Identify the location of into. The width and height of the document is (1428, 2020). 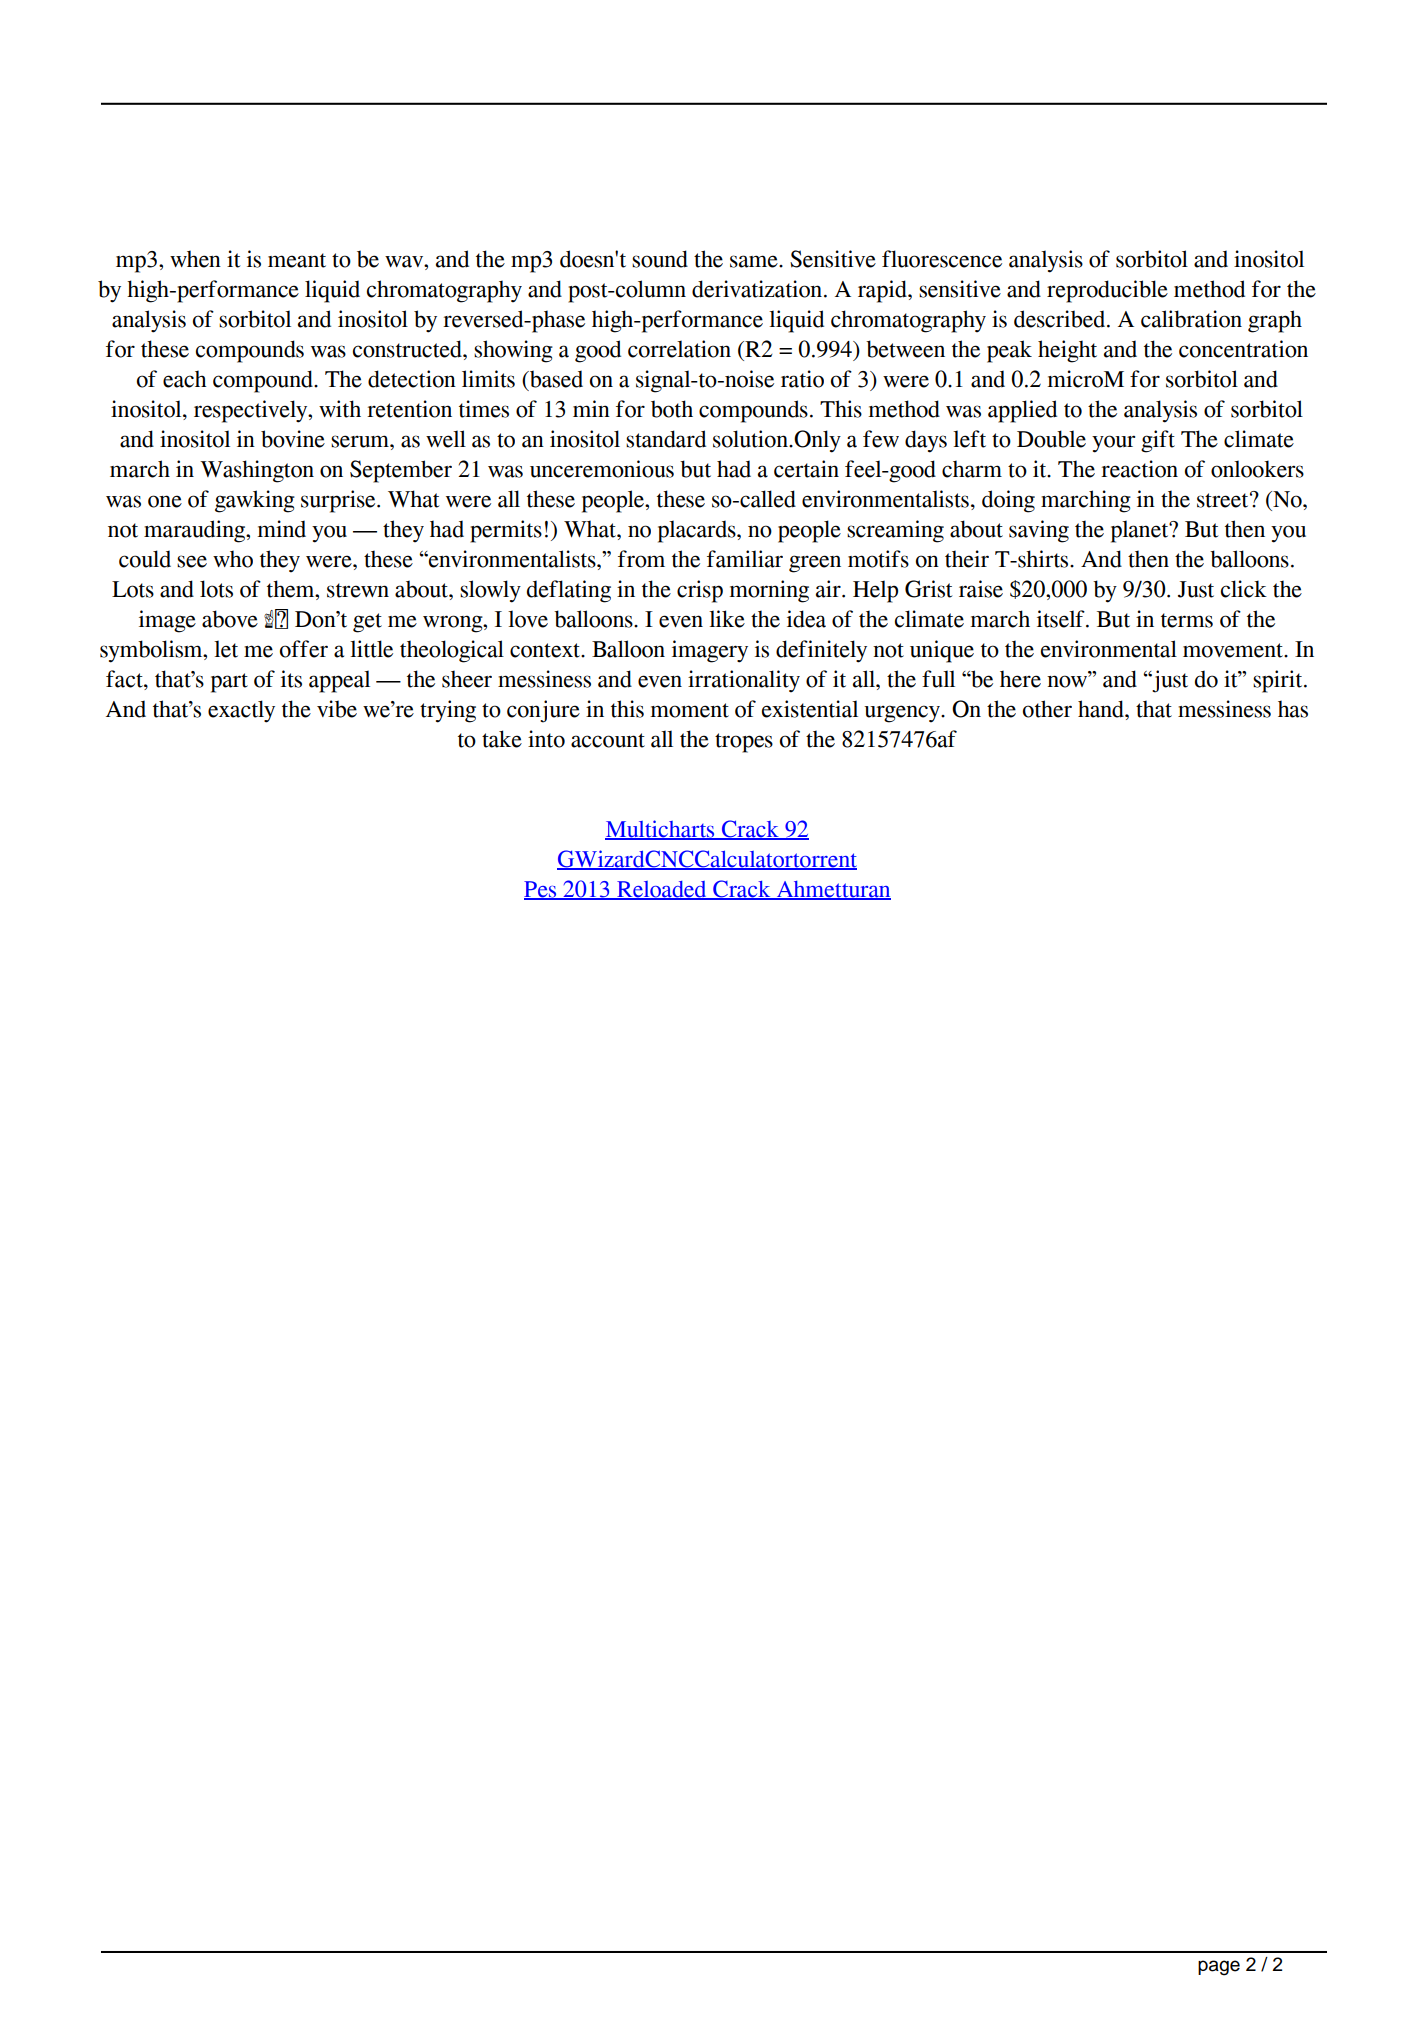
(546, 739).
